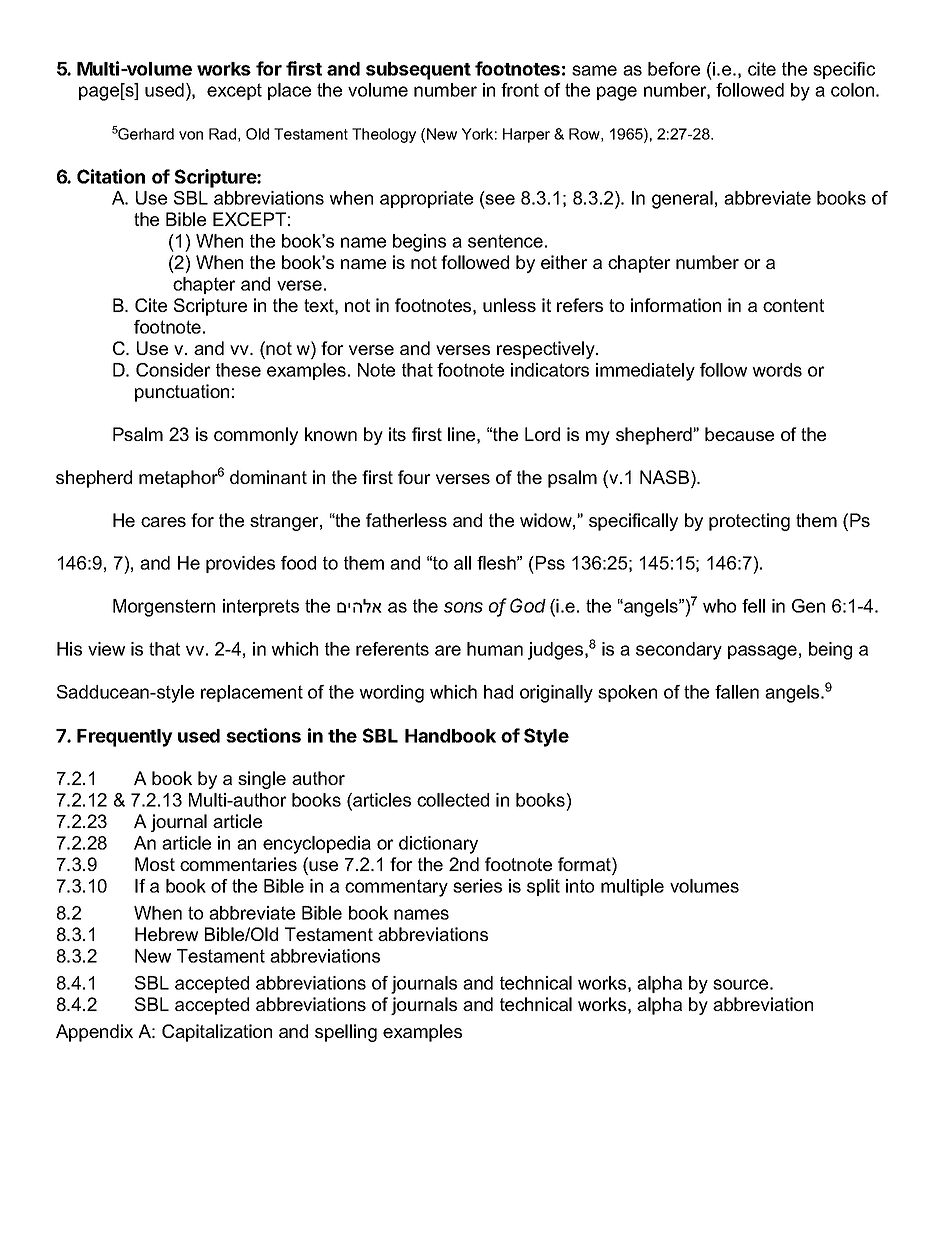 The image size is (952, 1233). What do you see at coordinates (217, 1033) in the image?
I see `Capitalization` at bounding box center [217, 1033].
